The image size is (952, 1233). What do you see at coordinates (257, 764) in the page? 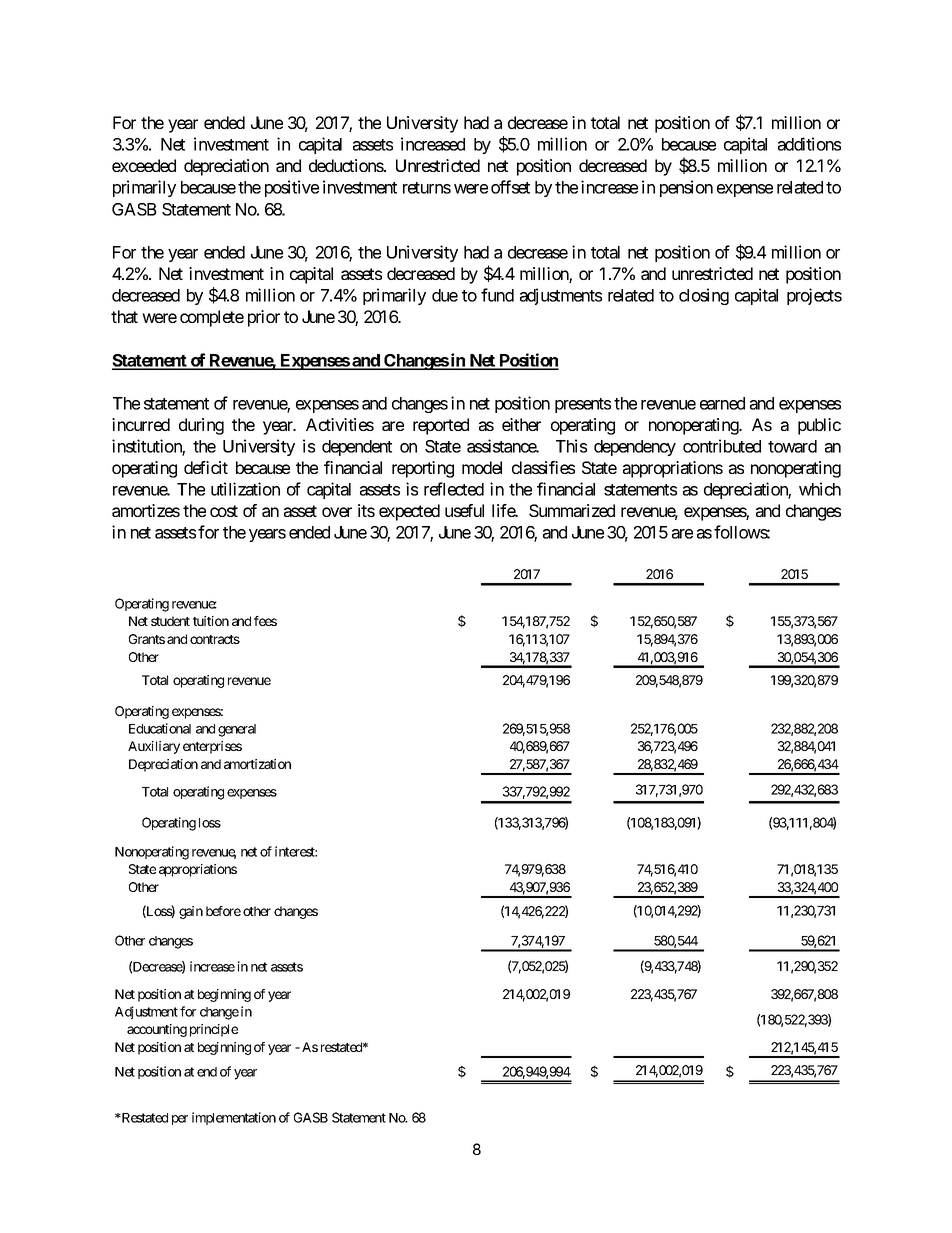
I see `amortization` at bounding box center [257, 764].
